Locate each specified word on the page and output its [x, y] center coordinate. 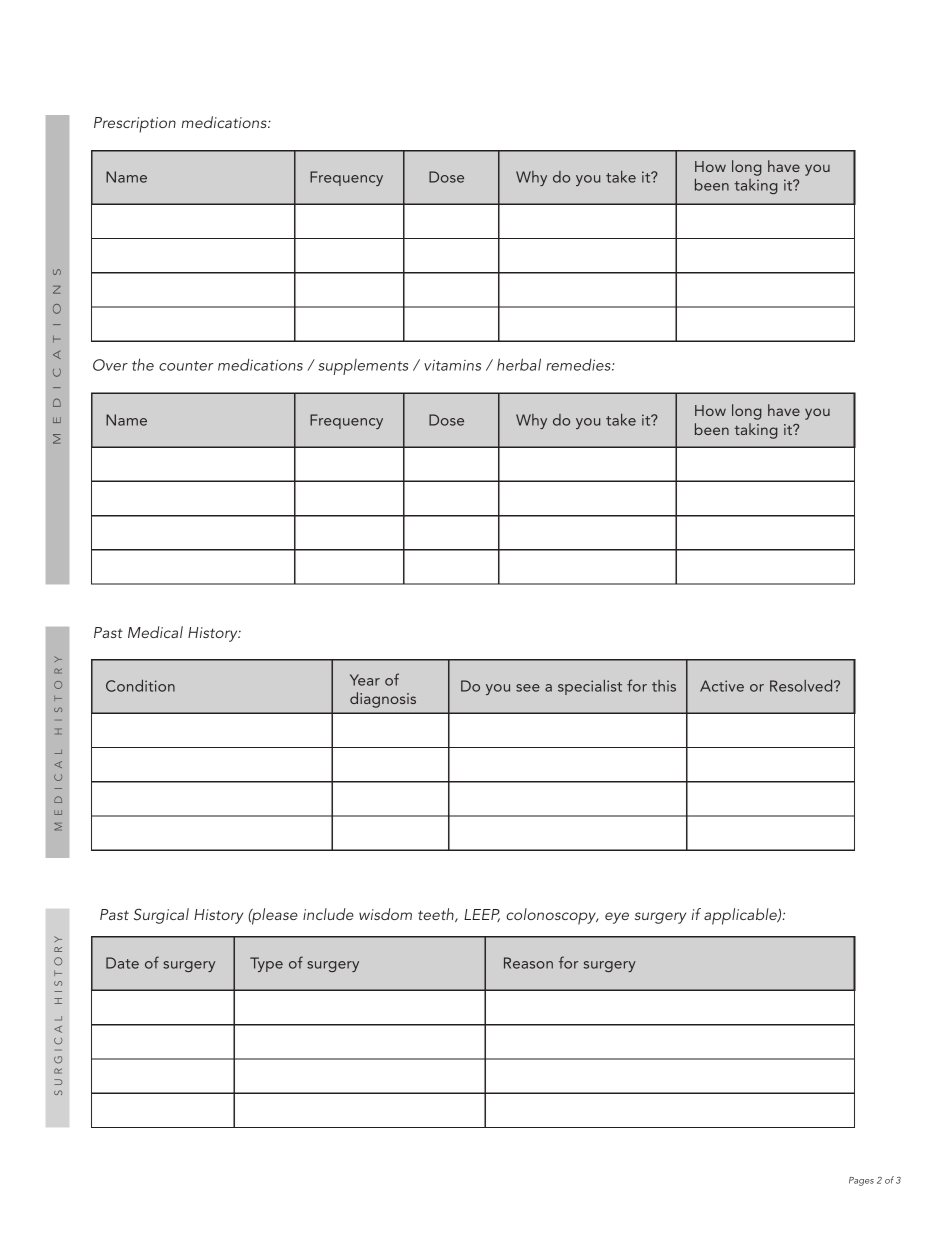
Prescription [135, 125]
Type [266, 964]
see [528, 688]
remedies [579, 365]
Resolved [802, 685]
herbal [519, 364]
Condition [140, 685]
